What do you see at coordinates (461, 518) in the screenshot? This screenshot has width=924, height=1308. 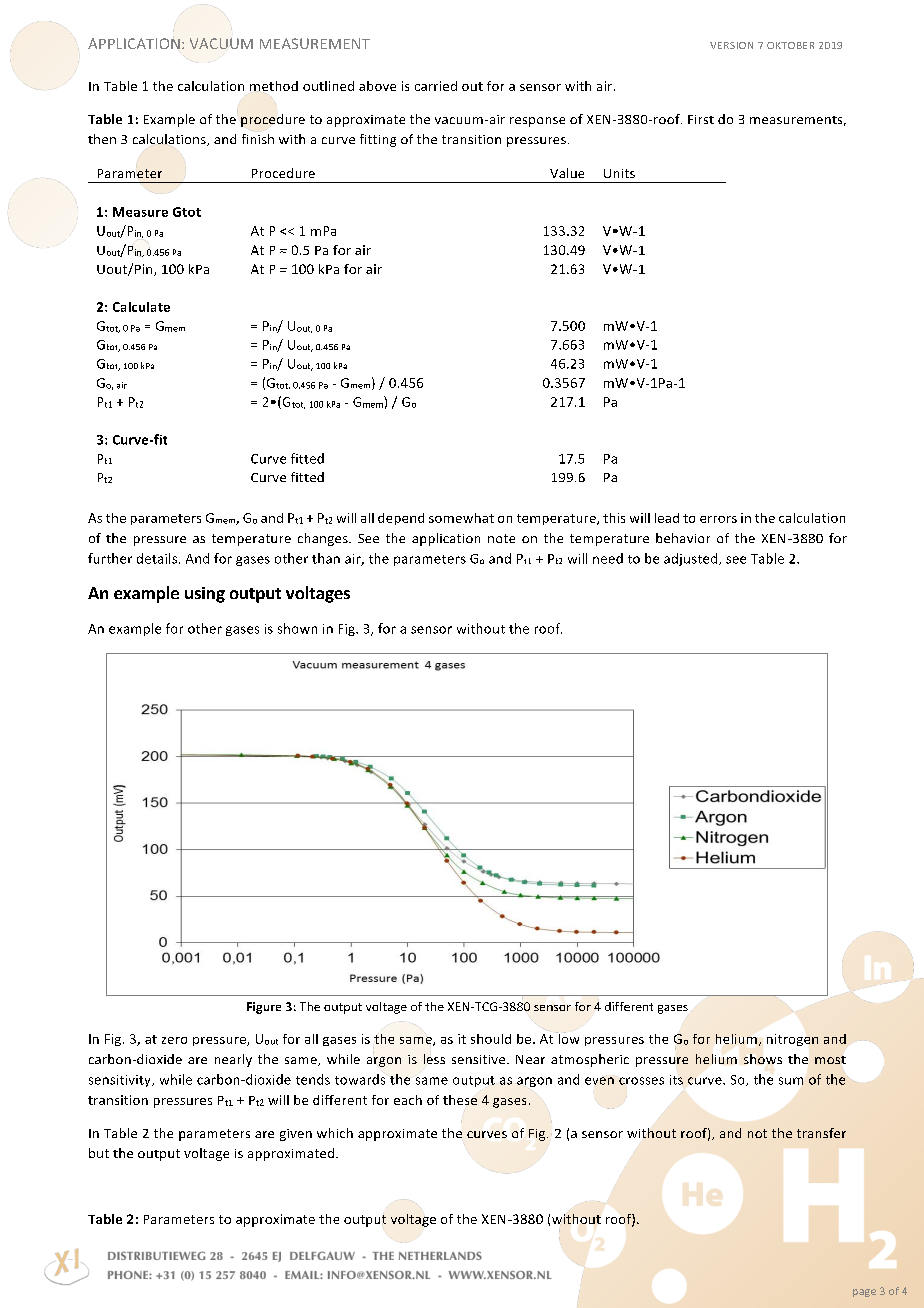 I see `somewhat` at bounding box center [461, 518].
